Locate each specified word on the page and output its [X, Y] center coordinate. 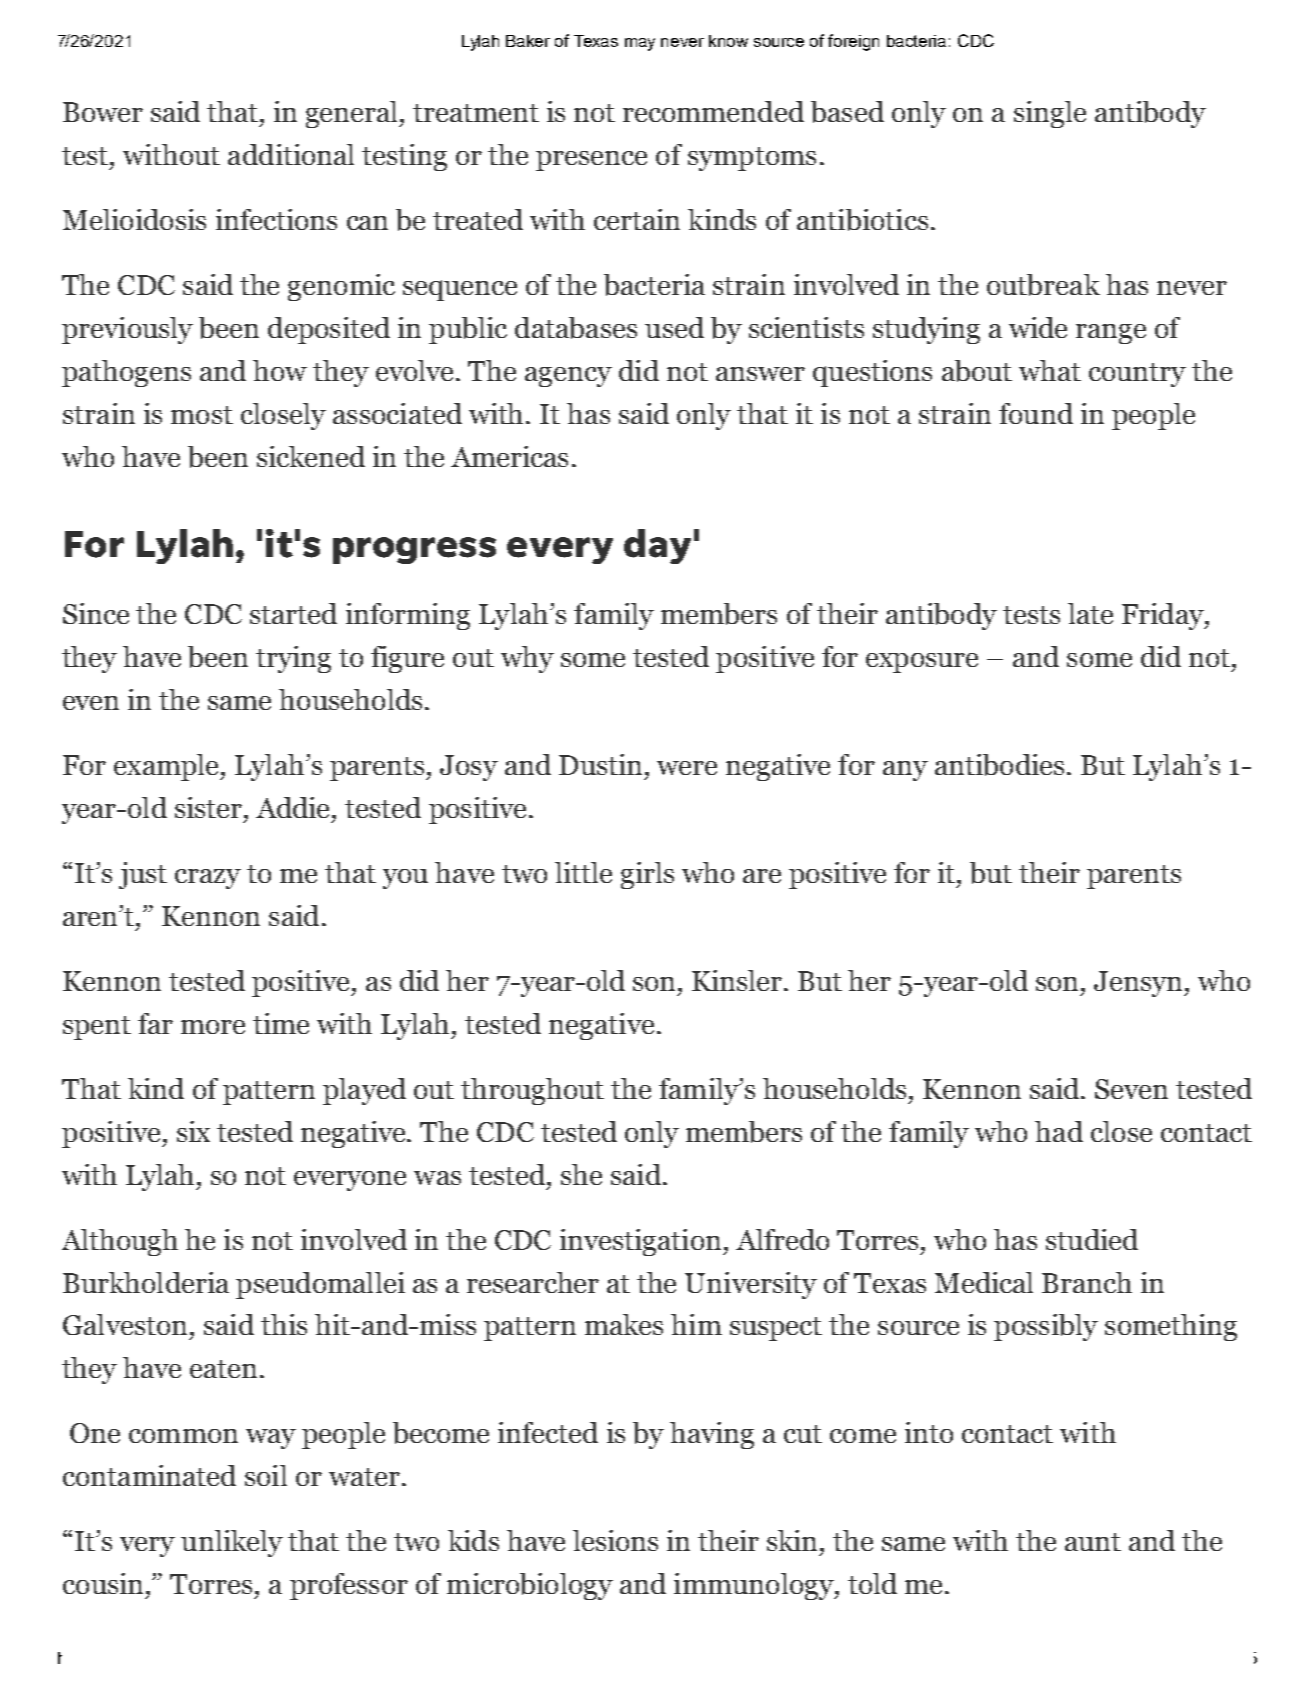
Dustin [600, 764]
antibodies [999, 765]
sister [210, 807]
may [640, 44]
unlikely [232, 1543]
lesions [615, 1540]
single [1050, 114]
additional [291, 154]
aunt [1093, 1542]
